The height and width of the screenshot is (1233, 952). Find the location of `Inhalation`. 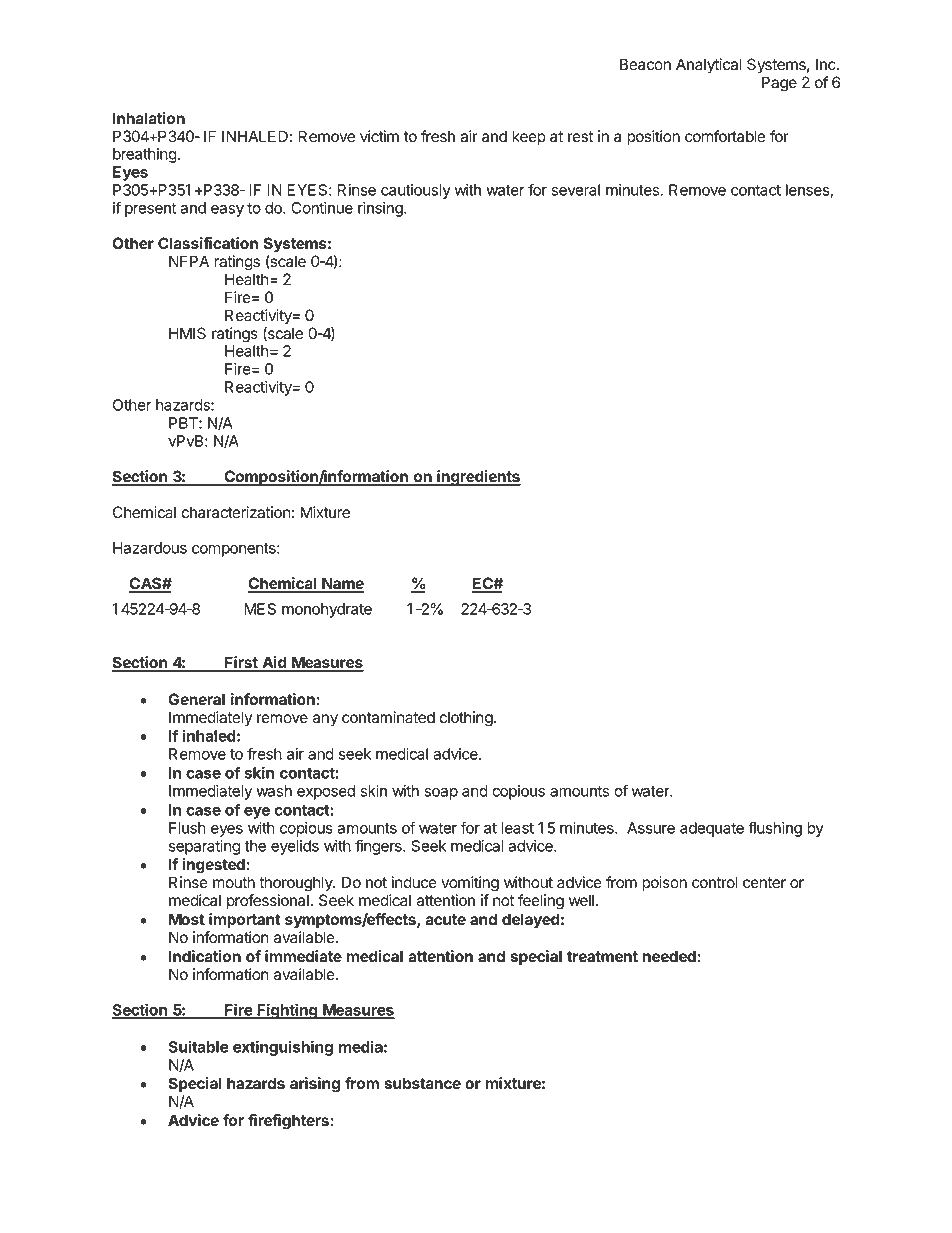

Inhalation is located at coordinates (149, 118).
